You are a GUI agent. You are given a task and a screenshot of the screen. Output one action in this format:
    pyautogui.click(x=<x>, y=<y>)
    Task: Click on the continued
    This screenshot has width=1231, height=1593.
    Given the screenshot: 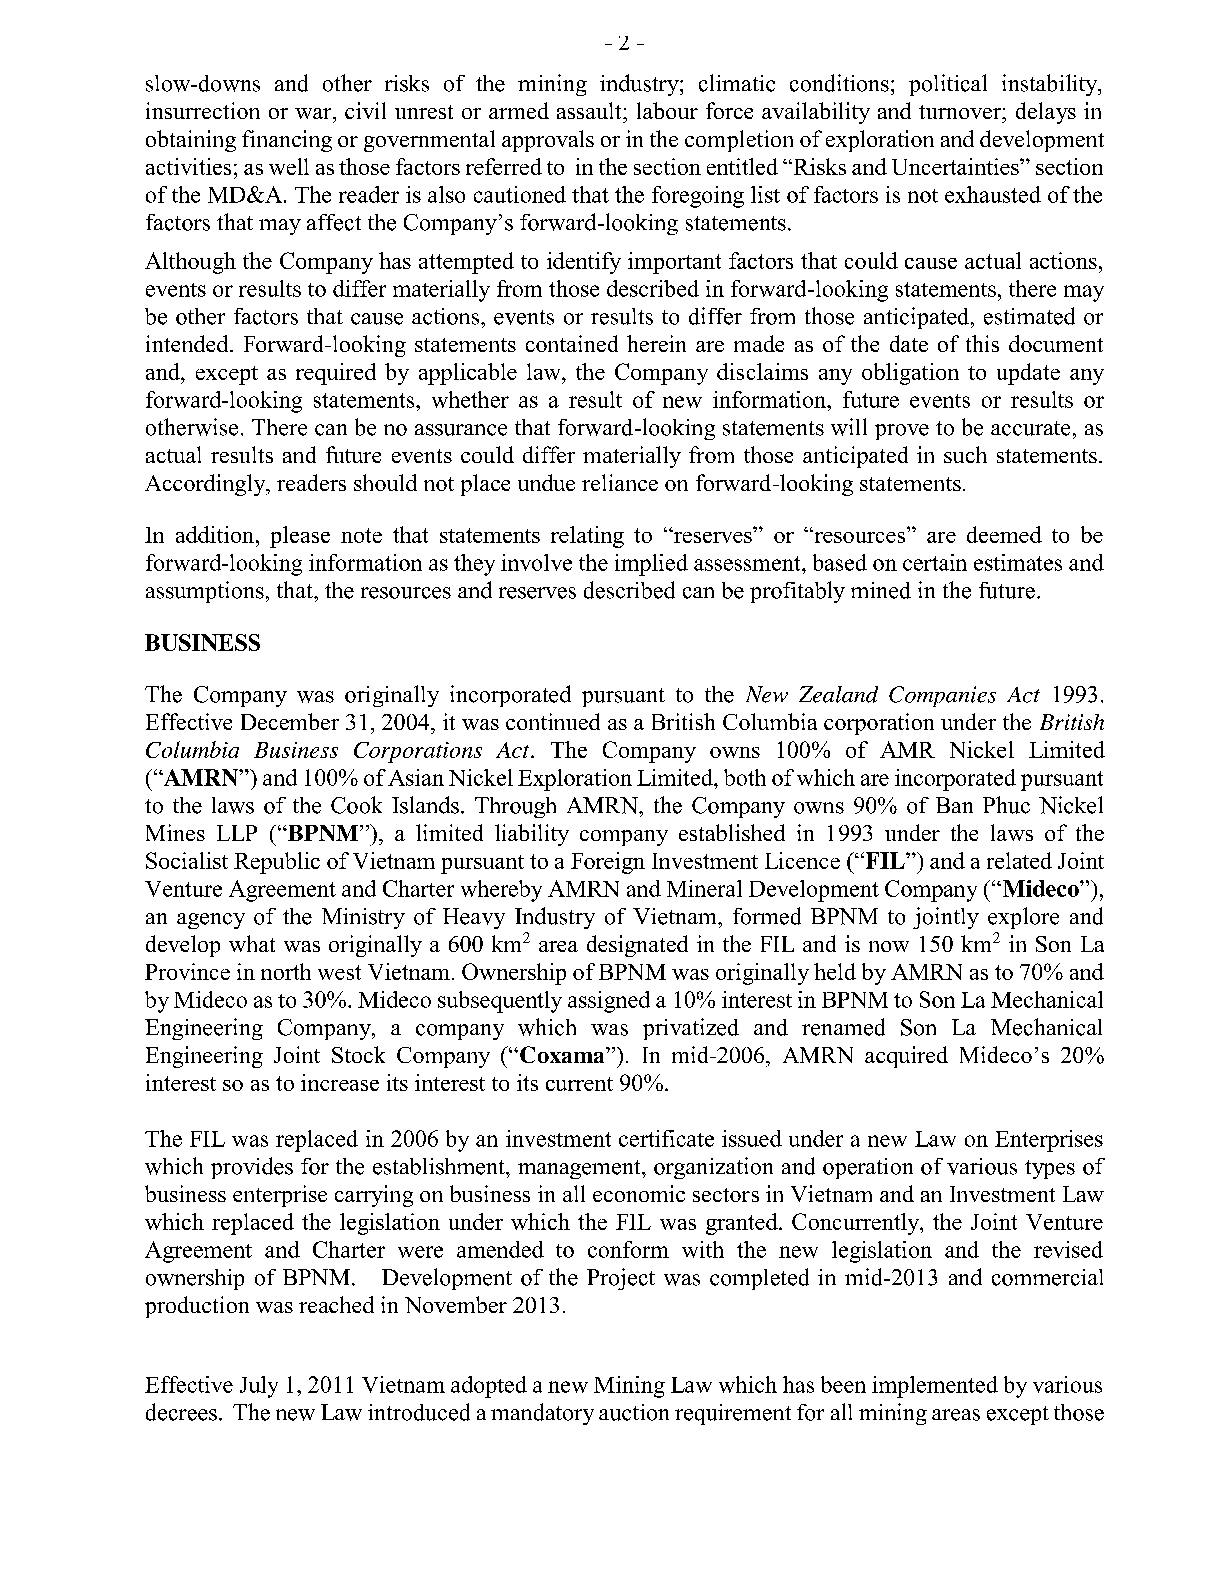 What is the action you would take?
    pyautogui.click(x=553, y=721)
